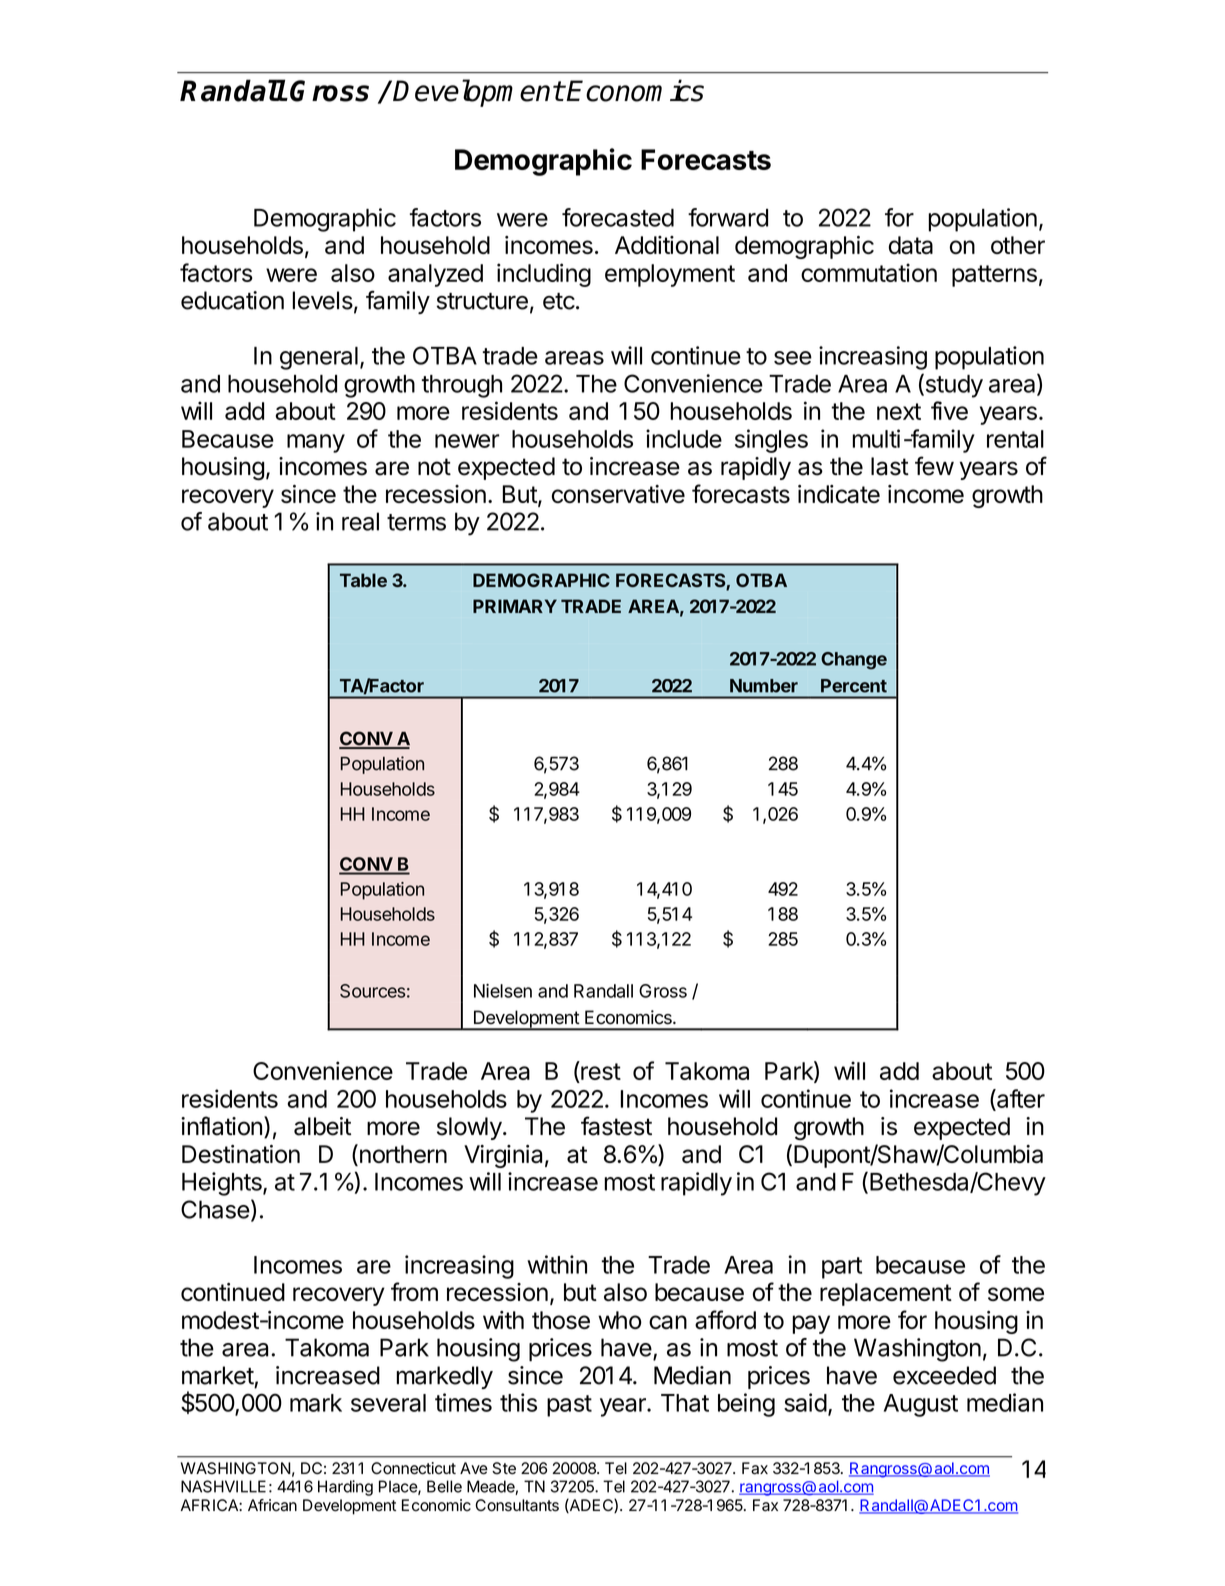  What do you see at coordinates (345, 1488) in the document?
I see `Harding` at bounding box center [345, 1488].
